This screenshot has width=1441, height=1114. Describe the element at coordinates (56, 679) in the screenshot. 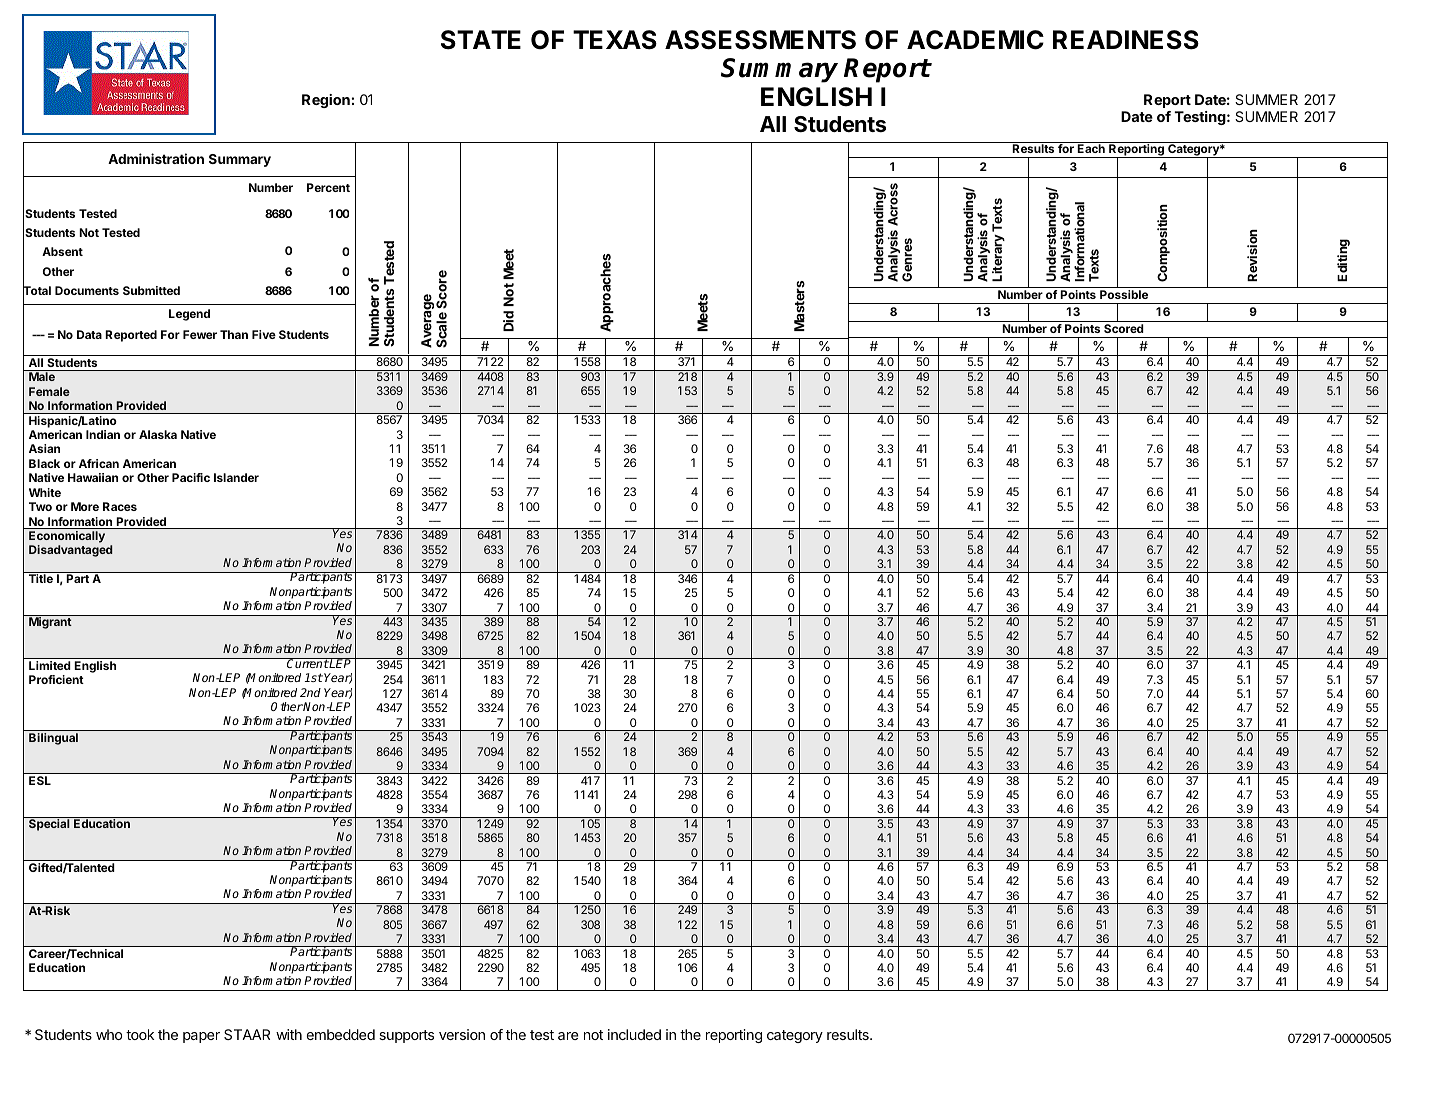

I see `Proficient` at that location.
